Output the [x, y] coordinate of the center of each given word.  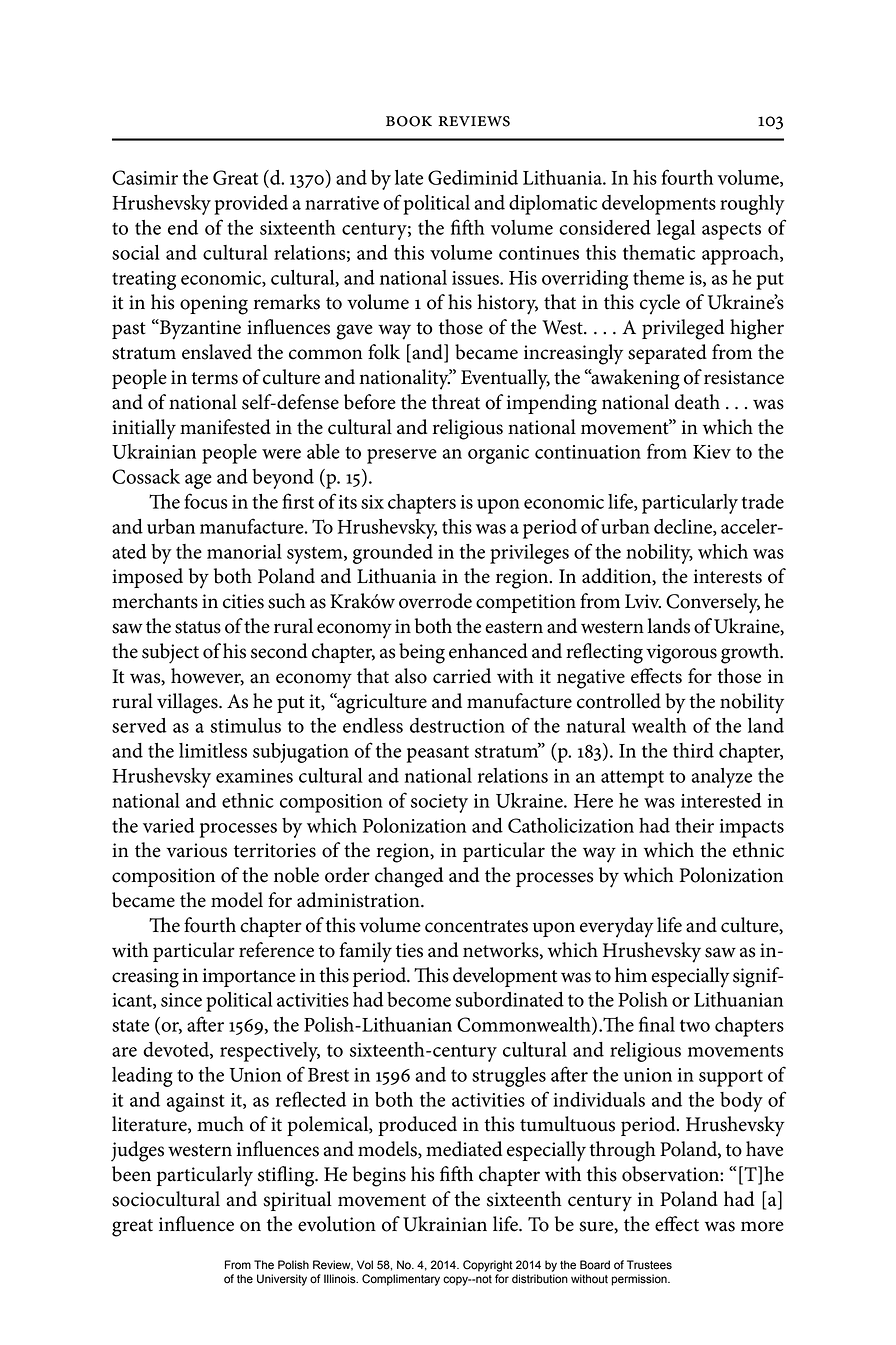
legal [676, 230]
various [197, 850]
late [409, 177]
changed [409, 877]
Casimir [145, 177]
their [694, 825]
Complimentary [401, 1280]
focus [205, 501]
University [282, 1280]
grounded [393, 554]
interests [728, 576]
